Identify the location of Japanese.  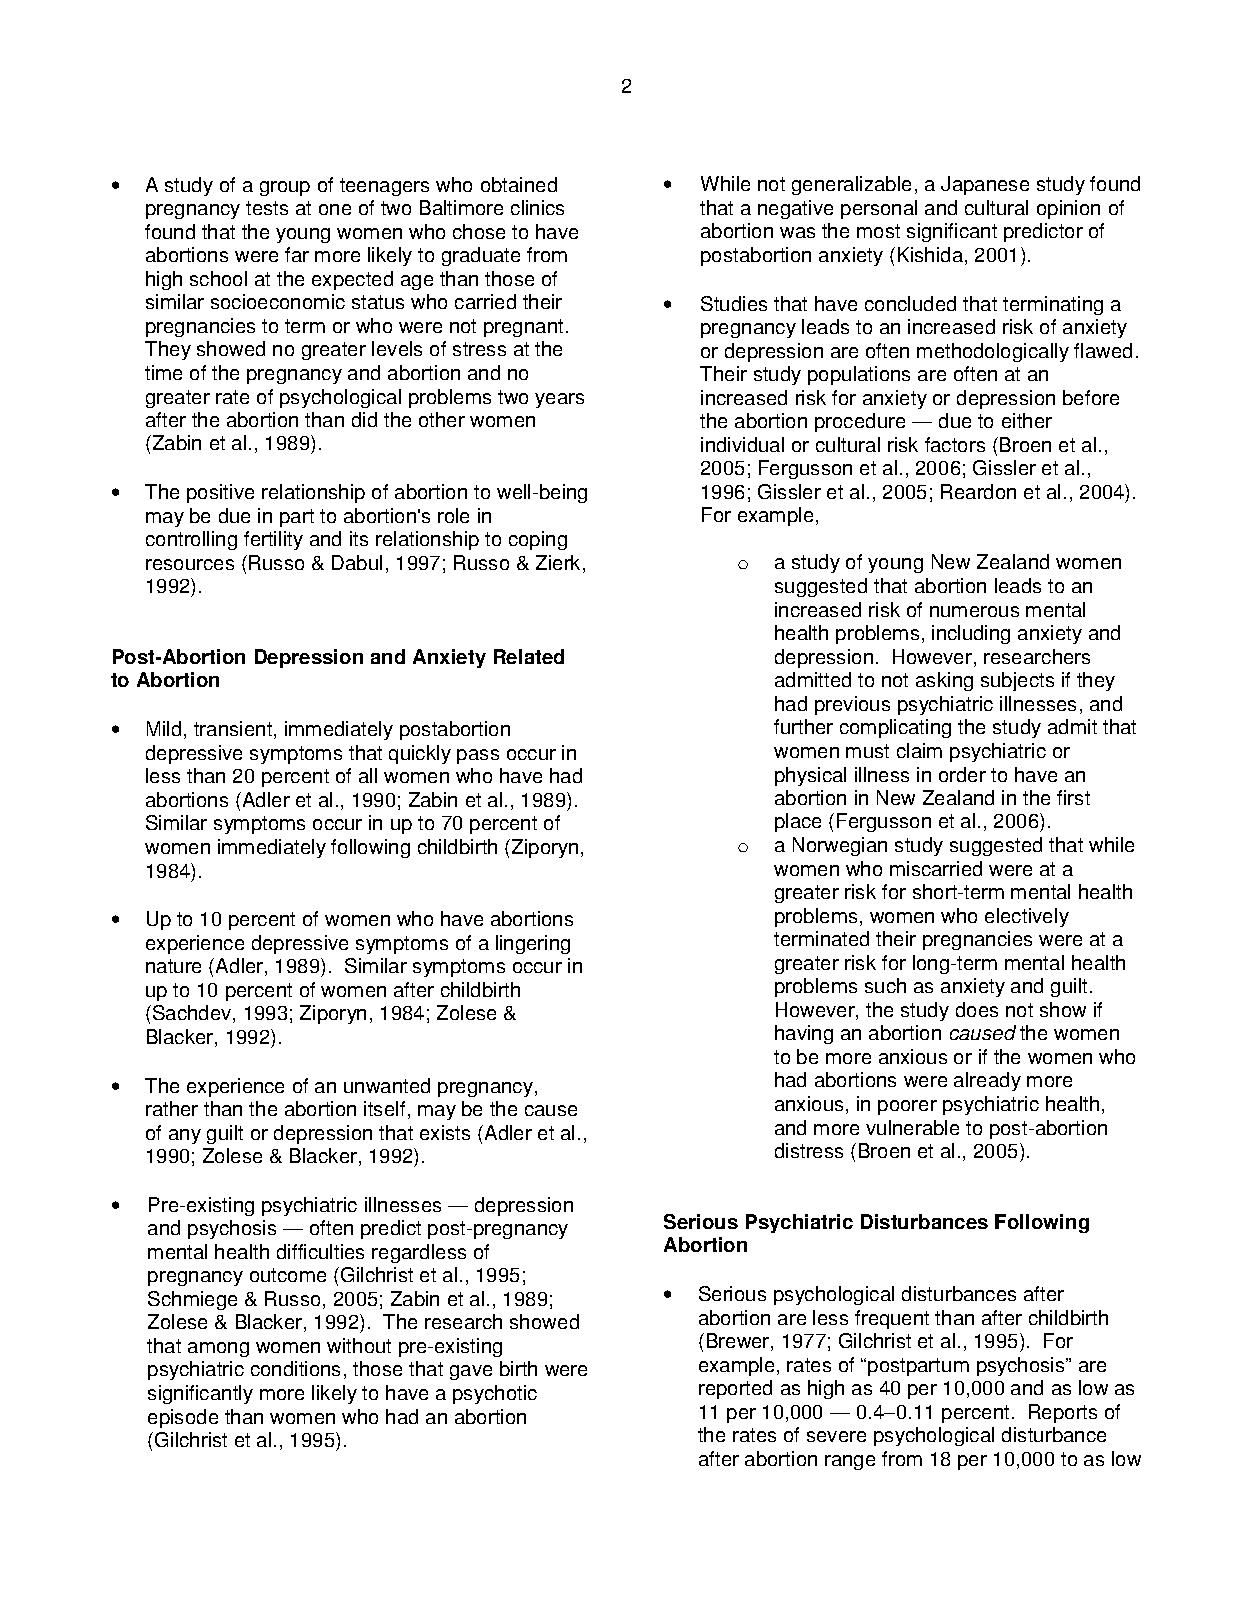
(985, 185).
